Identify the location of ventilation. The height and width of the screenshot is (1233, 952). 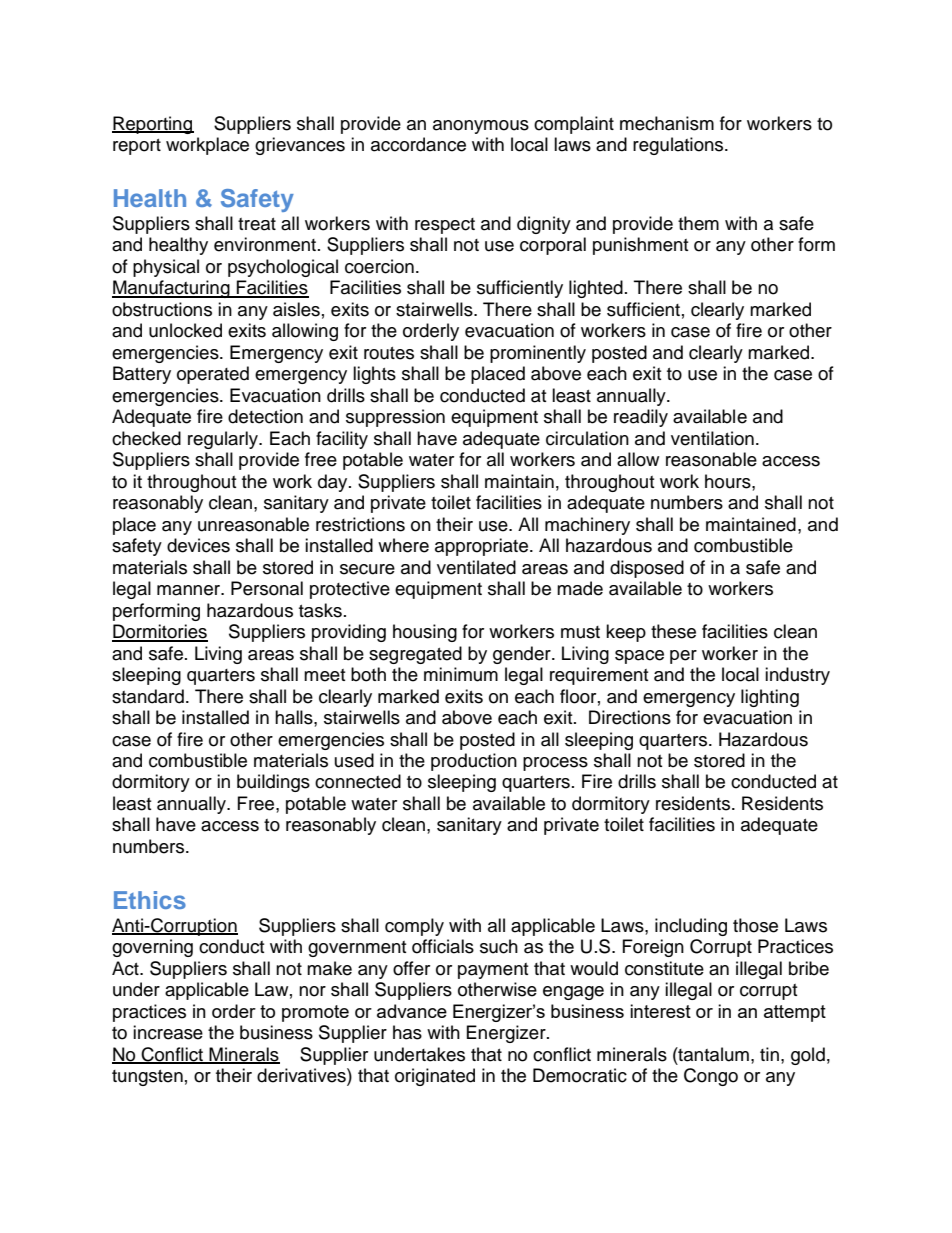
(712, 438).
